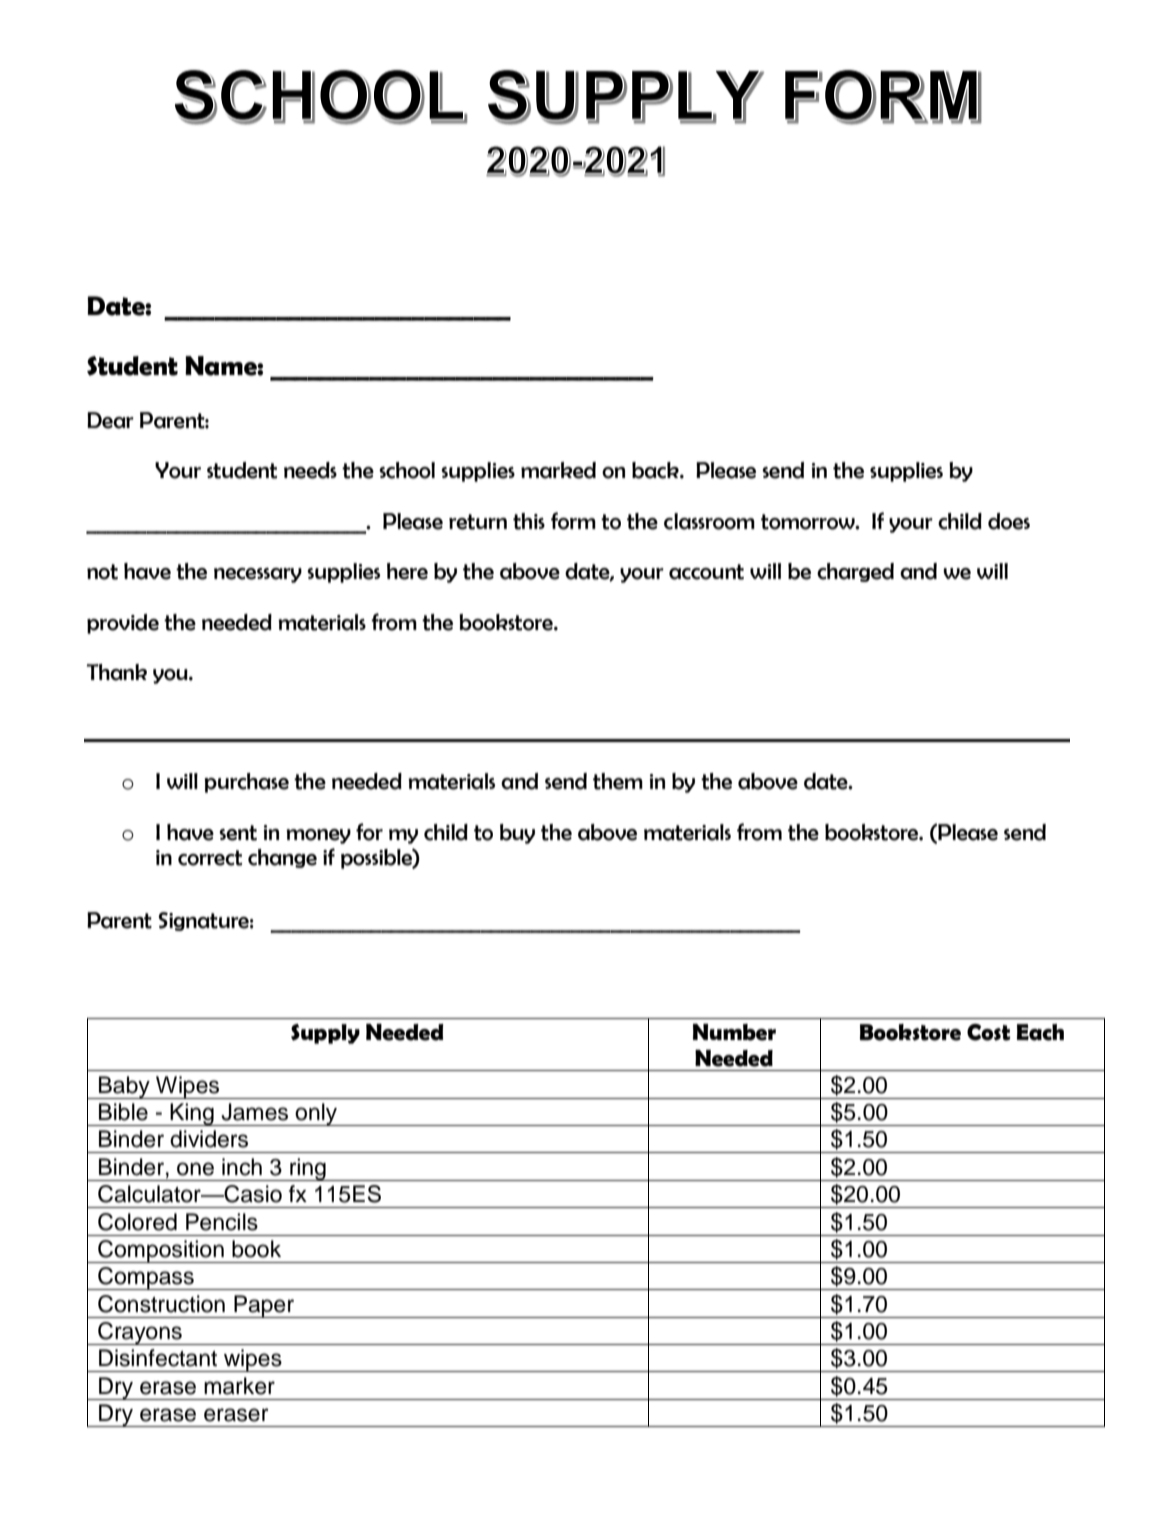  What do you see at coordinates (158, 1358) in the page?
I see `Disinfectant` at bounding box center [158, 1358].
